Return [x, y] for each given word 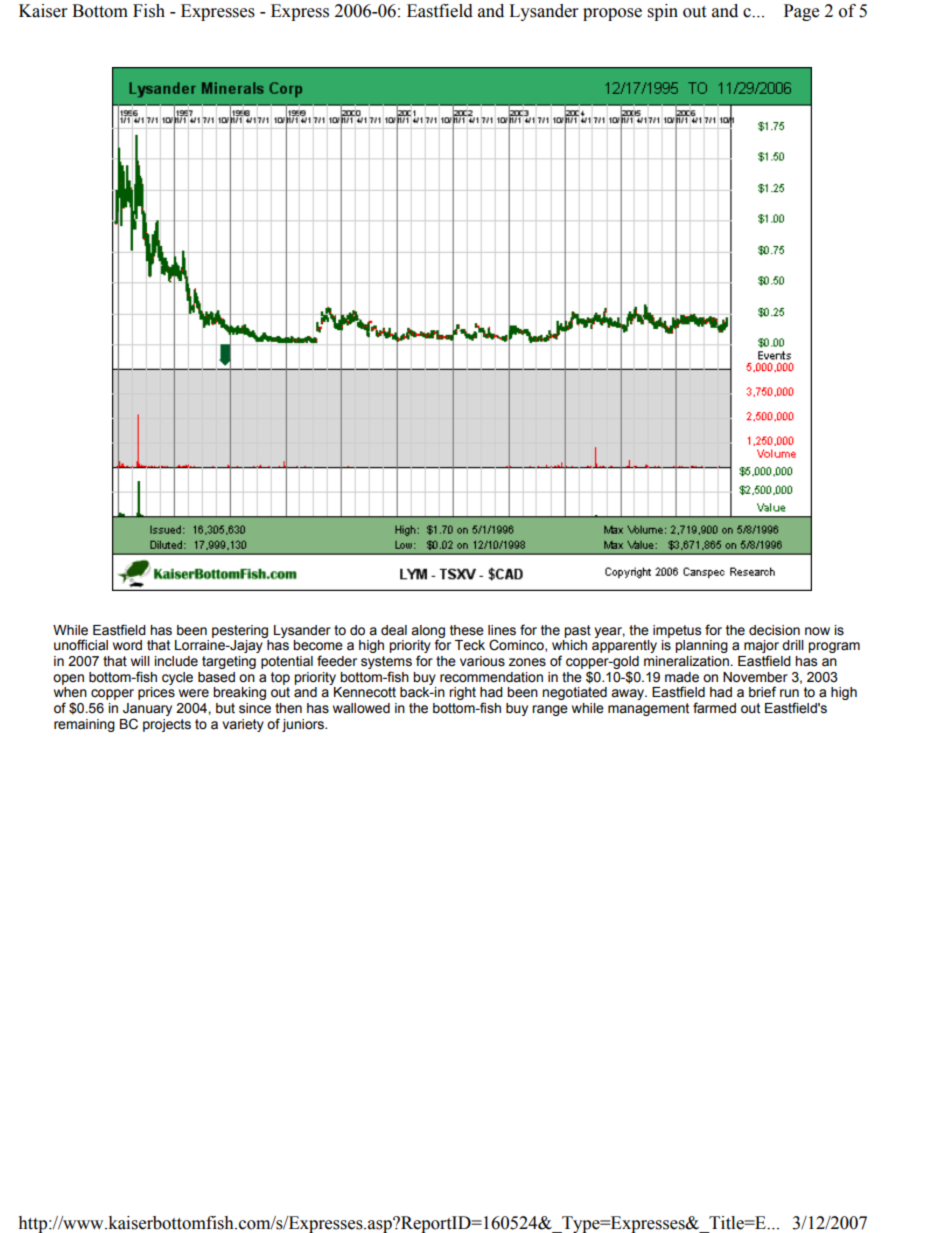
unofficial [81, 645]
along [428, 632]
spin [663, 12]
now [817, 631]
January [147, 709]
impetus [677, 631]
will [140, 661]
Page [801, 12]
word [127, 645]
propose [612, 14]
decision [774, 630]
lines [502, 630]
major [761, 648]
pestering [240, 631]
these [467, 630]
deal [394, 630]
